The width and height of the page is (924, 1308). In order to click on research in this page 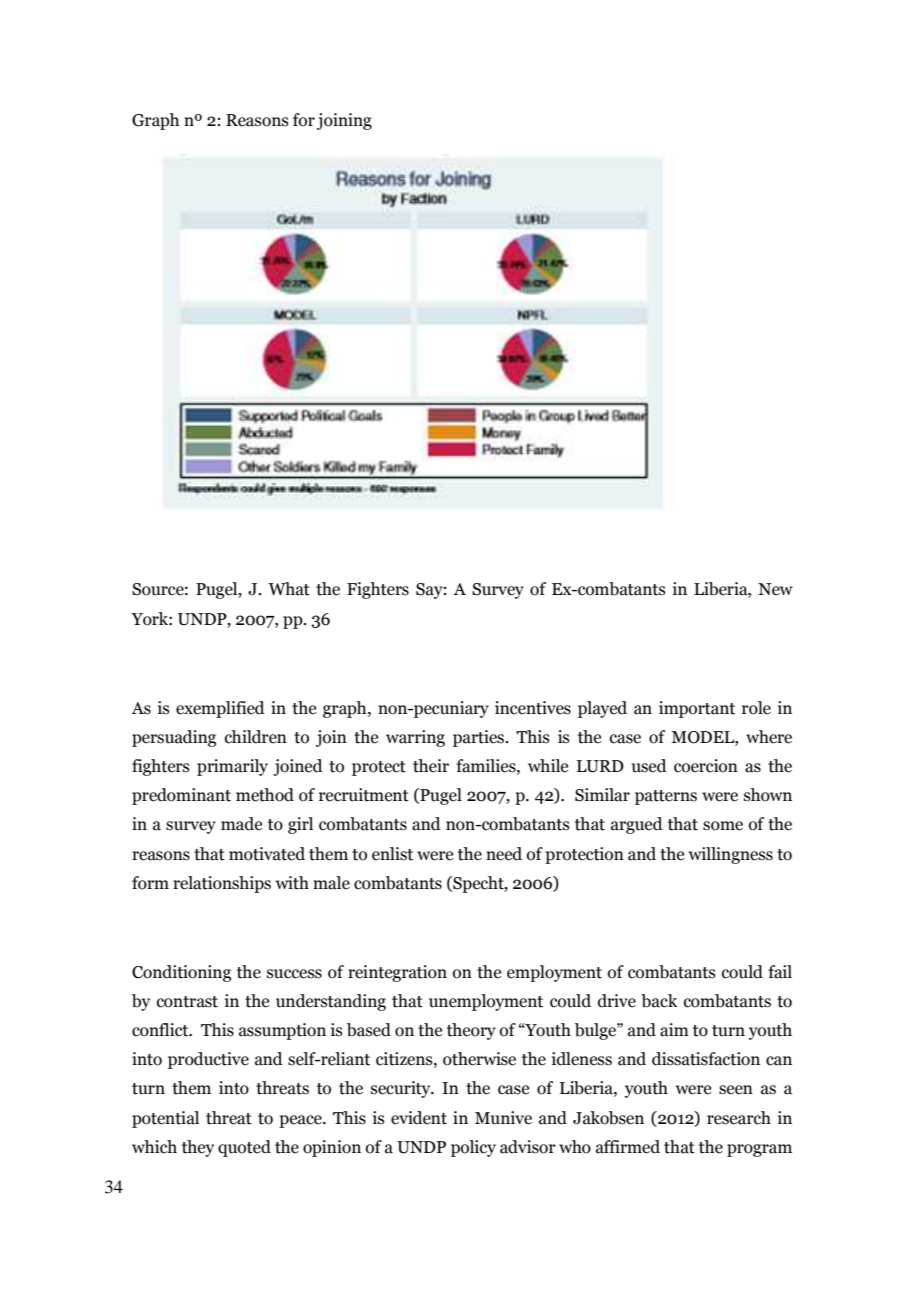, I will do `click(739, 1118)`.
